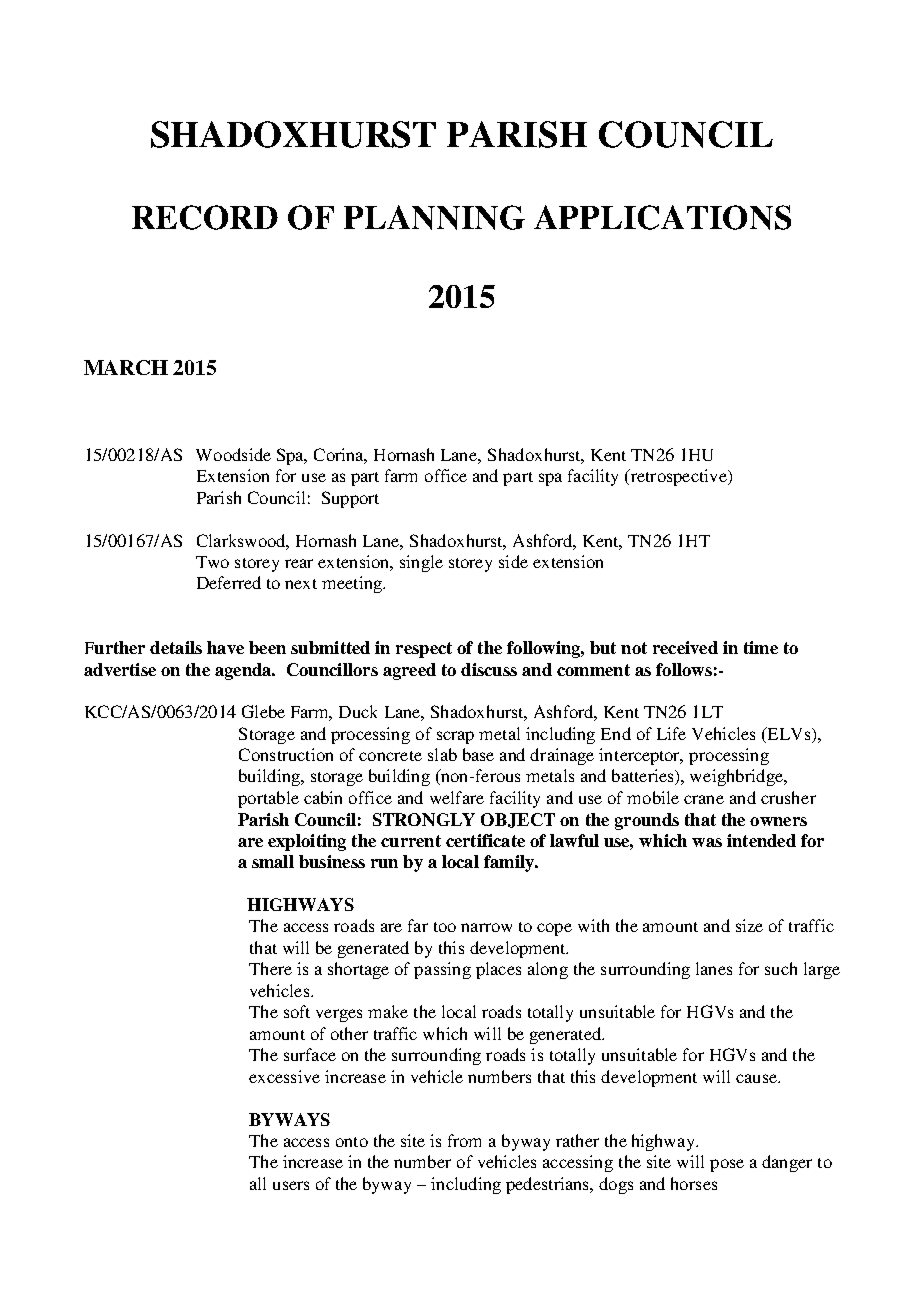  What do you see at coordinates (205, 217) in the screenshot?
I see `RECORD` at bounding box center [205, 217].
